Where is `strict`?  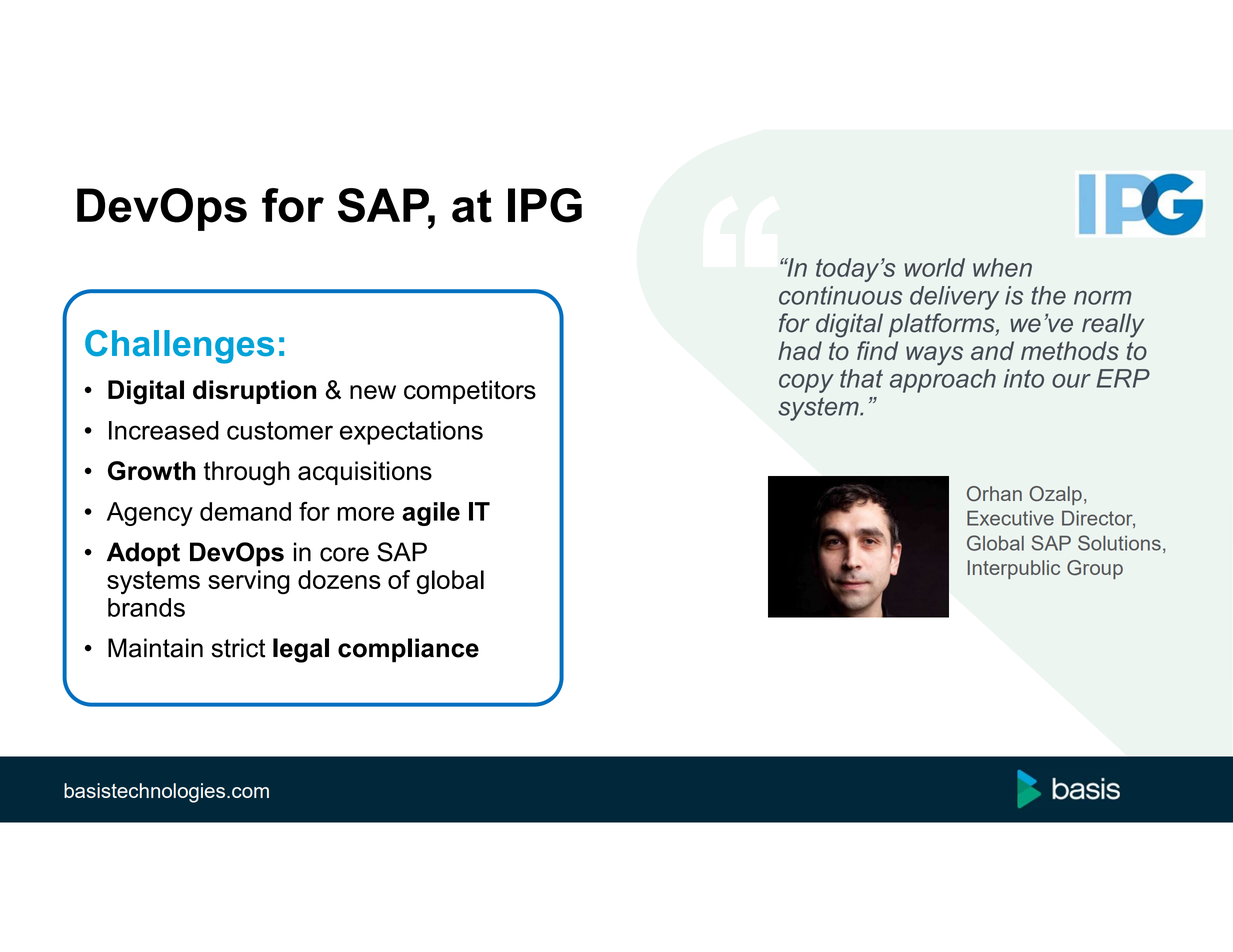
strict is located at coordinates (238, 648).
